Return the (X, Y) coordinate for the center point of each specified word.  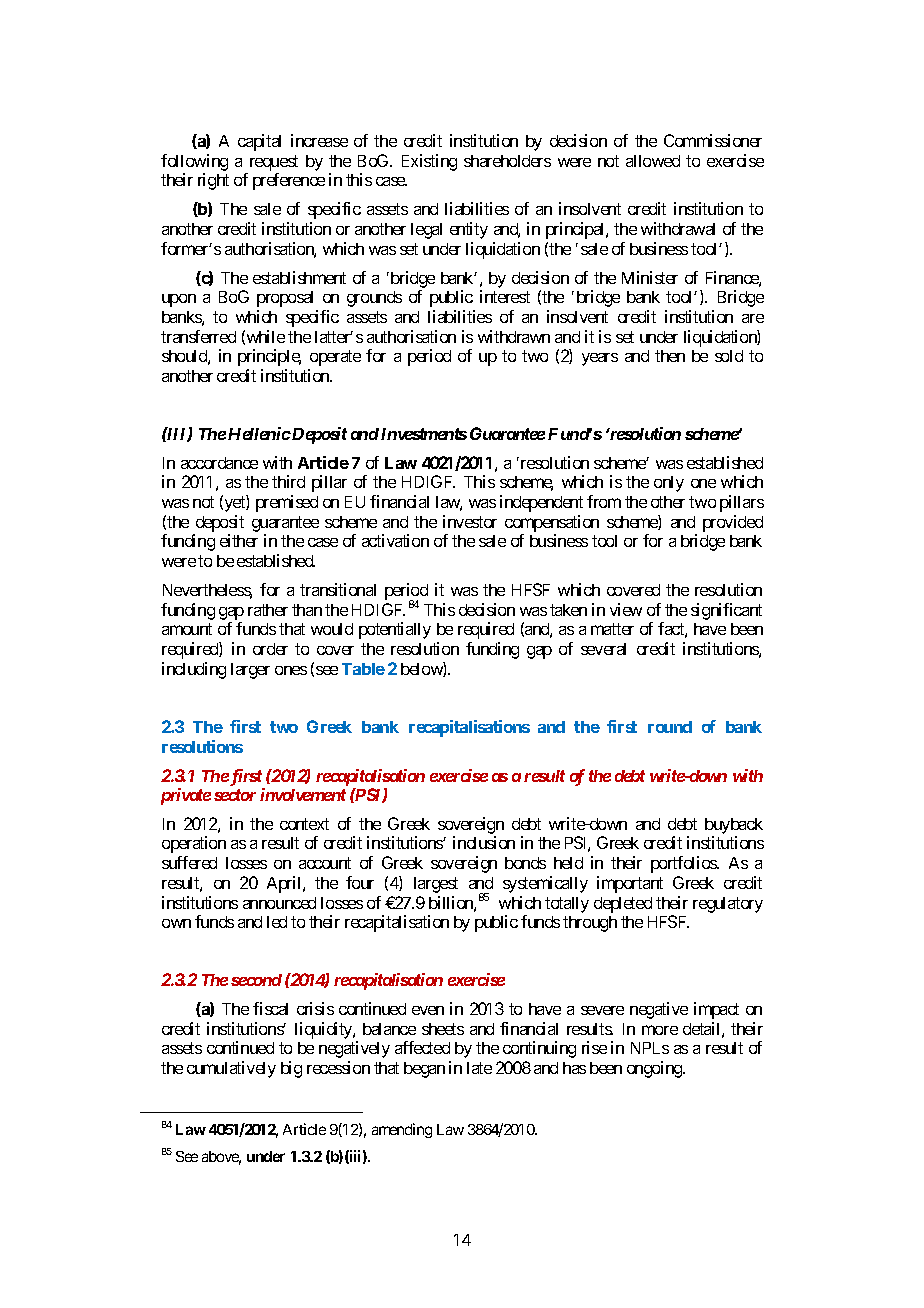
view (626, 609)
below (422, 669)
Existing (429, 162)
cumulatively (231, 1069)
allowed (653, 161)
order (270, 649)
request (274, 163)
